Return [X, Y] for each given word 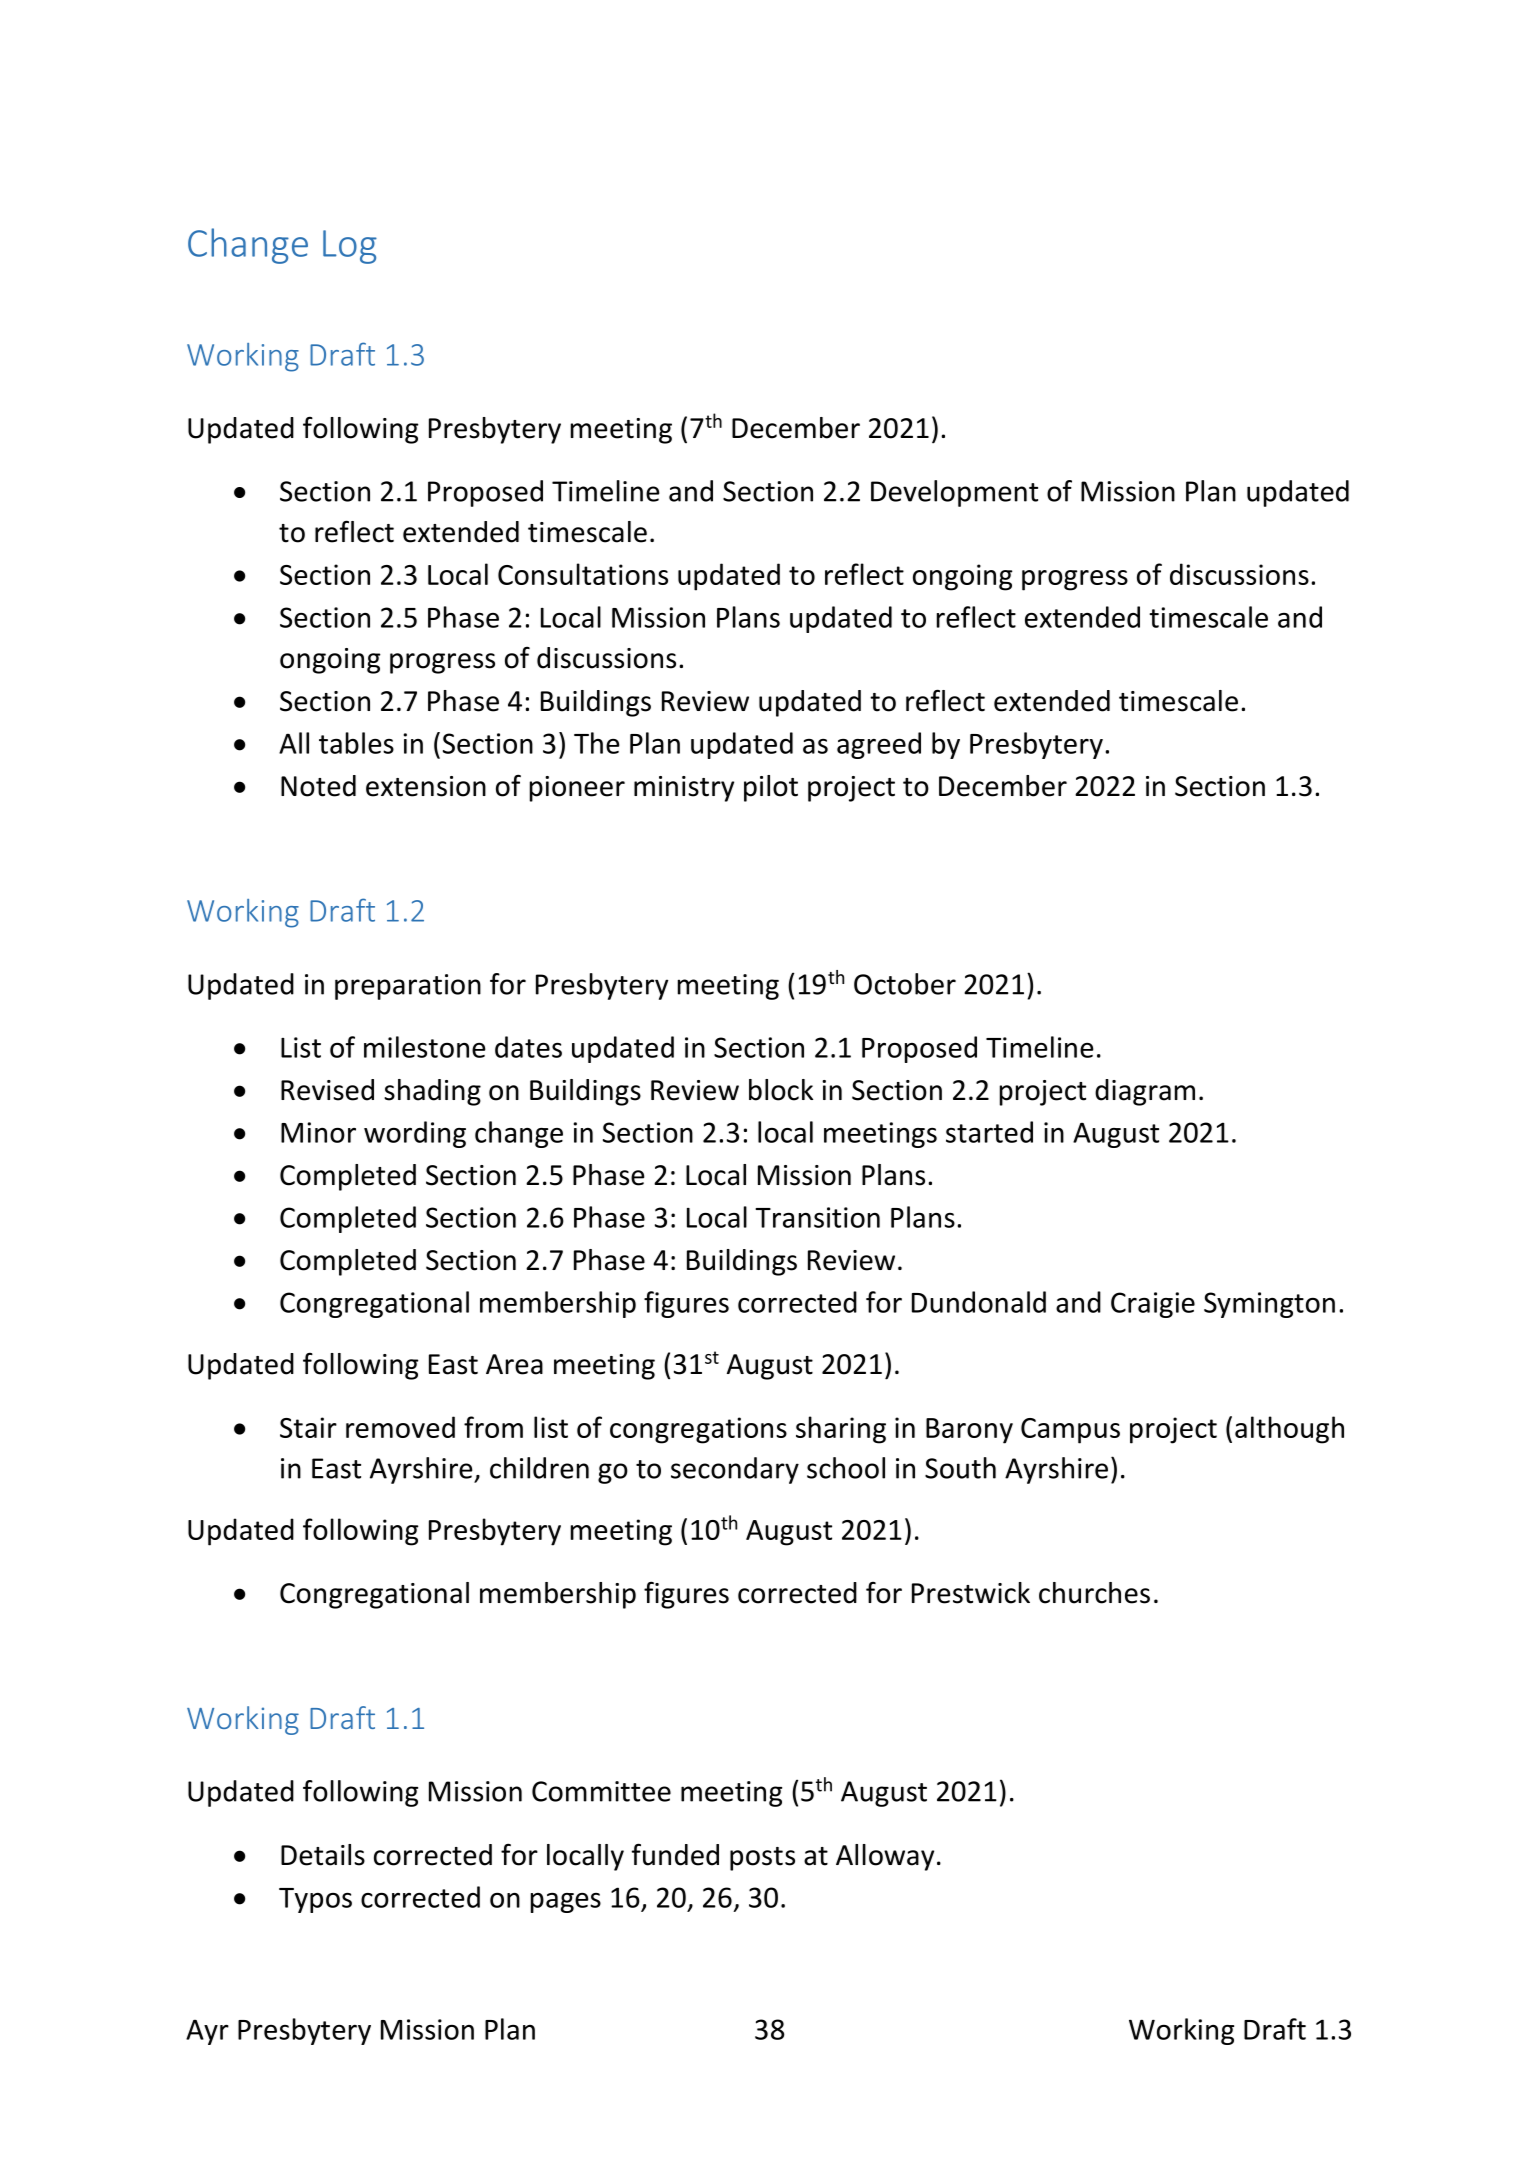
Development [954, 493]
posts [762, 1859]
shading [432, 1092]
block [781, 1090]
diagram [1145, 1092]
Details [323, 1855]
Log [350, 247]
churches [1094, 1593]
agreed [879, 745]
